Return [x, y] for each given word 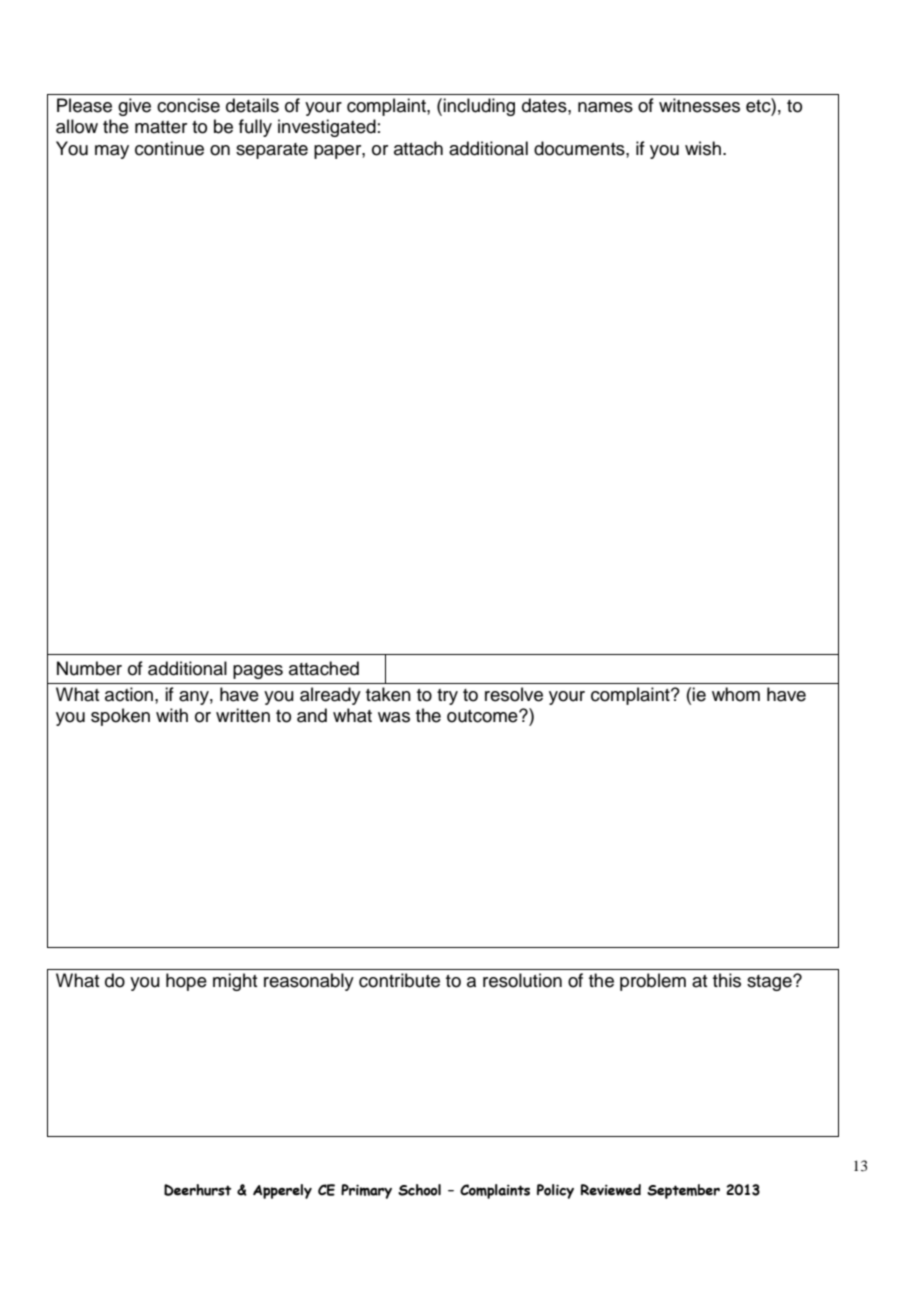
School [419, 1190]
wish [703, 148]
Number [89, 668]
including [479, 107]
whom [736, 694]
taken [388, 694]
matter [161, 127]
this [727, 980]
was [394, 717]
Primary [366, 1191]
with [172, 715]
